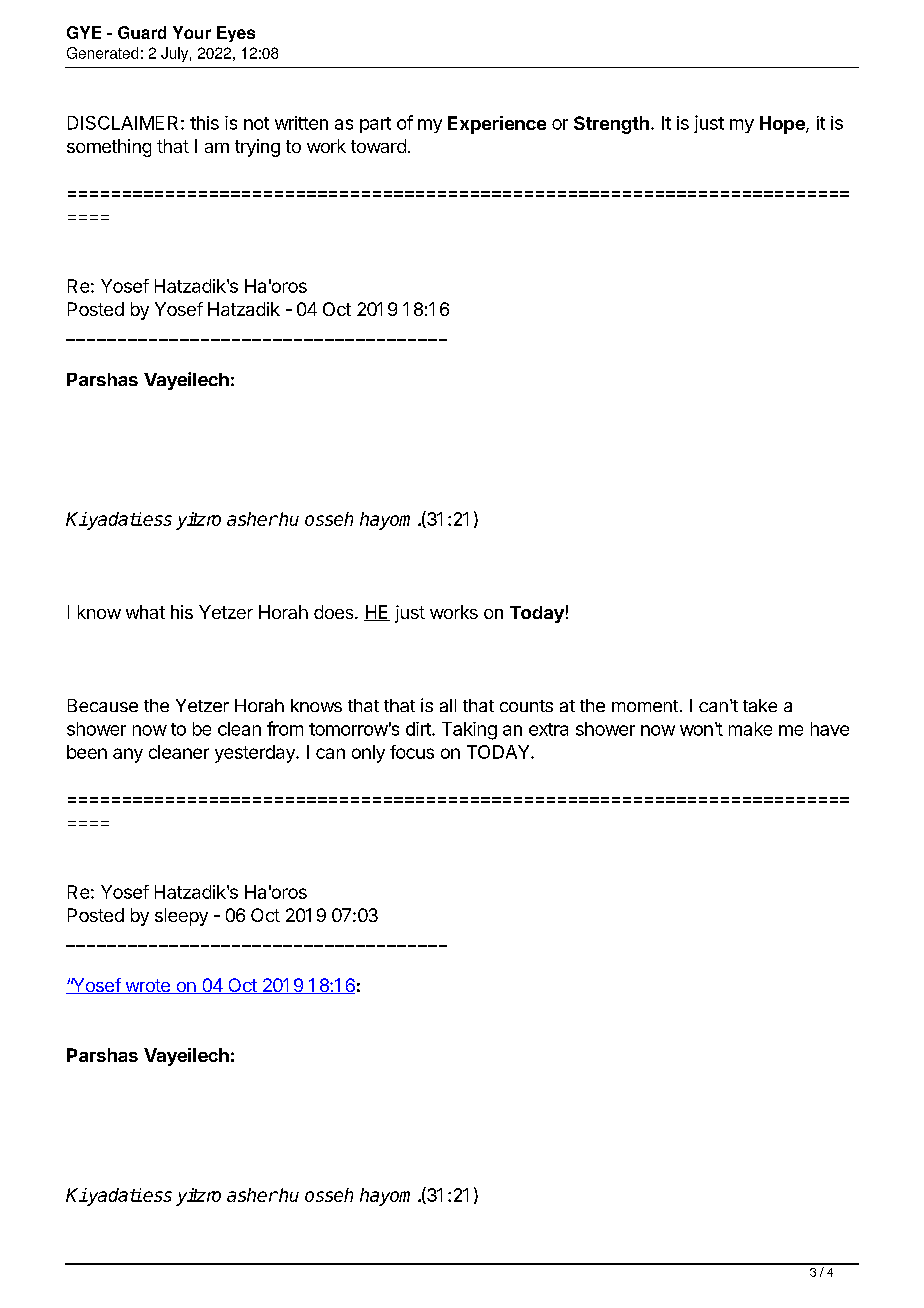  I want to click on does, so click(335, 612).
